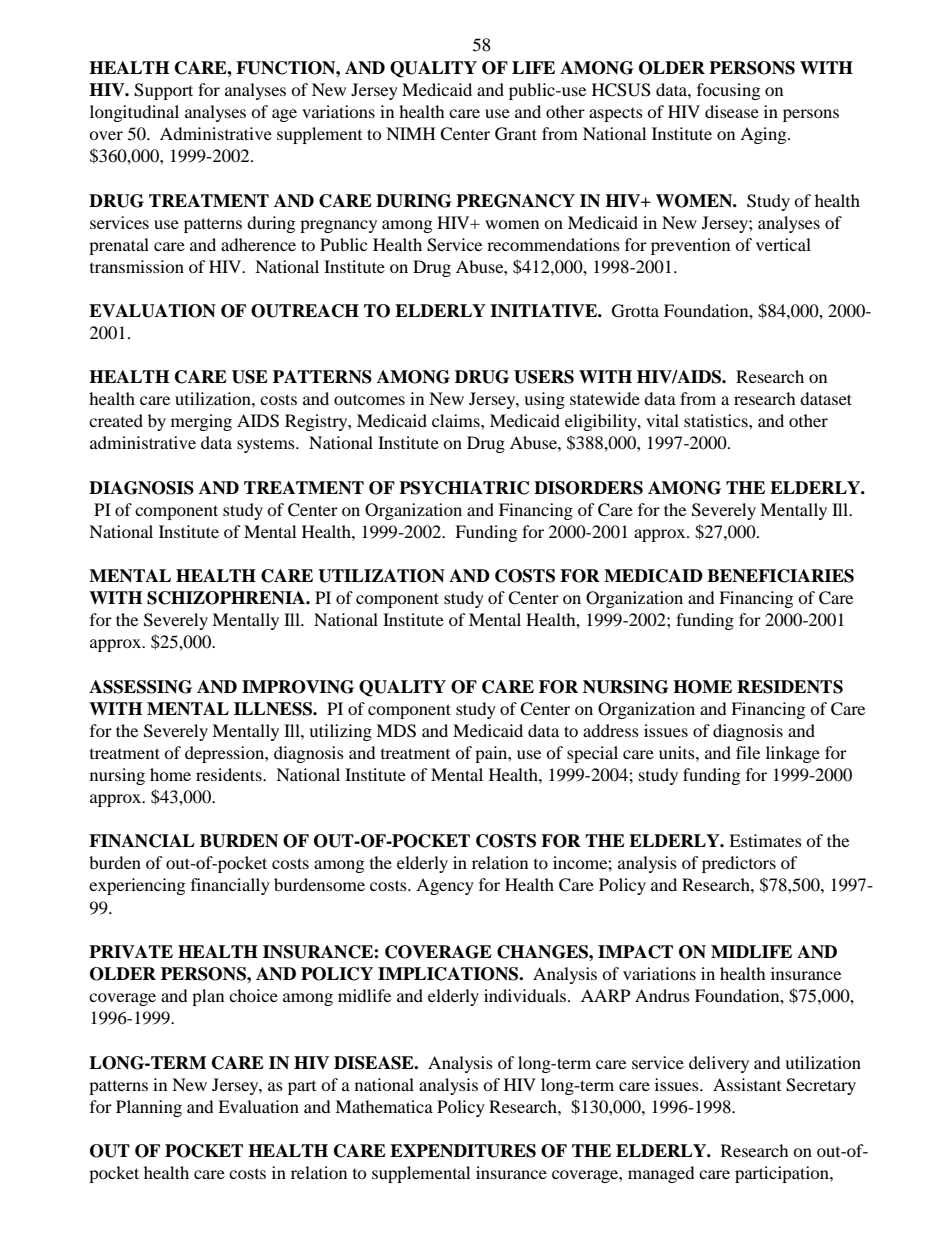 The width and height of the document is (952, 1233). Describe the element at coordinates (140, 687) in the document. I see `ASSESSING` at that location.
